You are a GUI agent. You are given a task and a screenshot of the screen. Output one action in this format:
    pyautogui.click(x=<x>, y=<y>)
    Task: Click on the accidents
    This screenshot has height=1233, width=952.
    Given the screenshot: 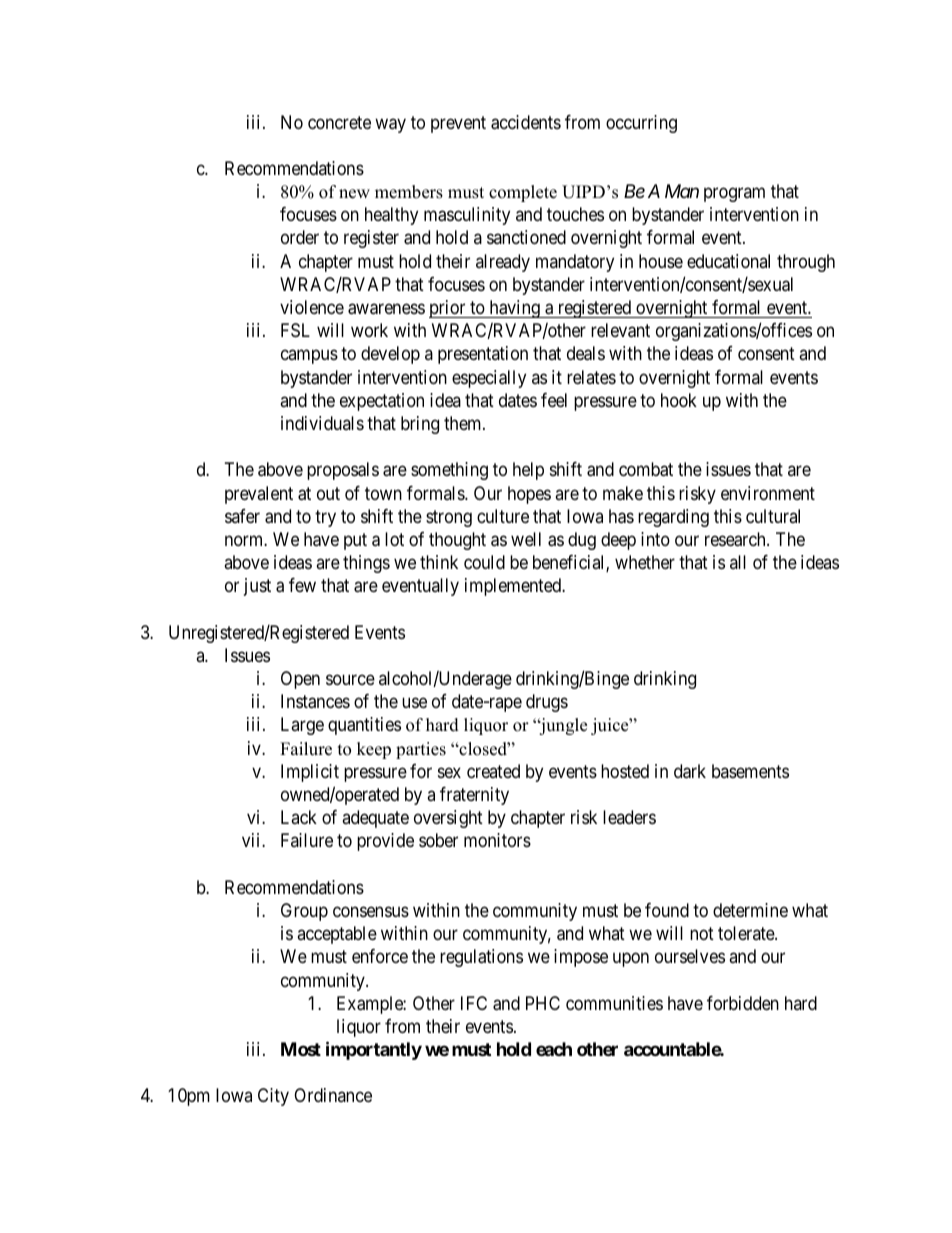 What is the action you would take?
    pyautogui.click(x=526, y=122)
